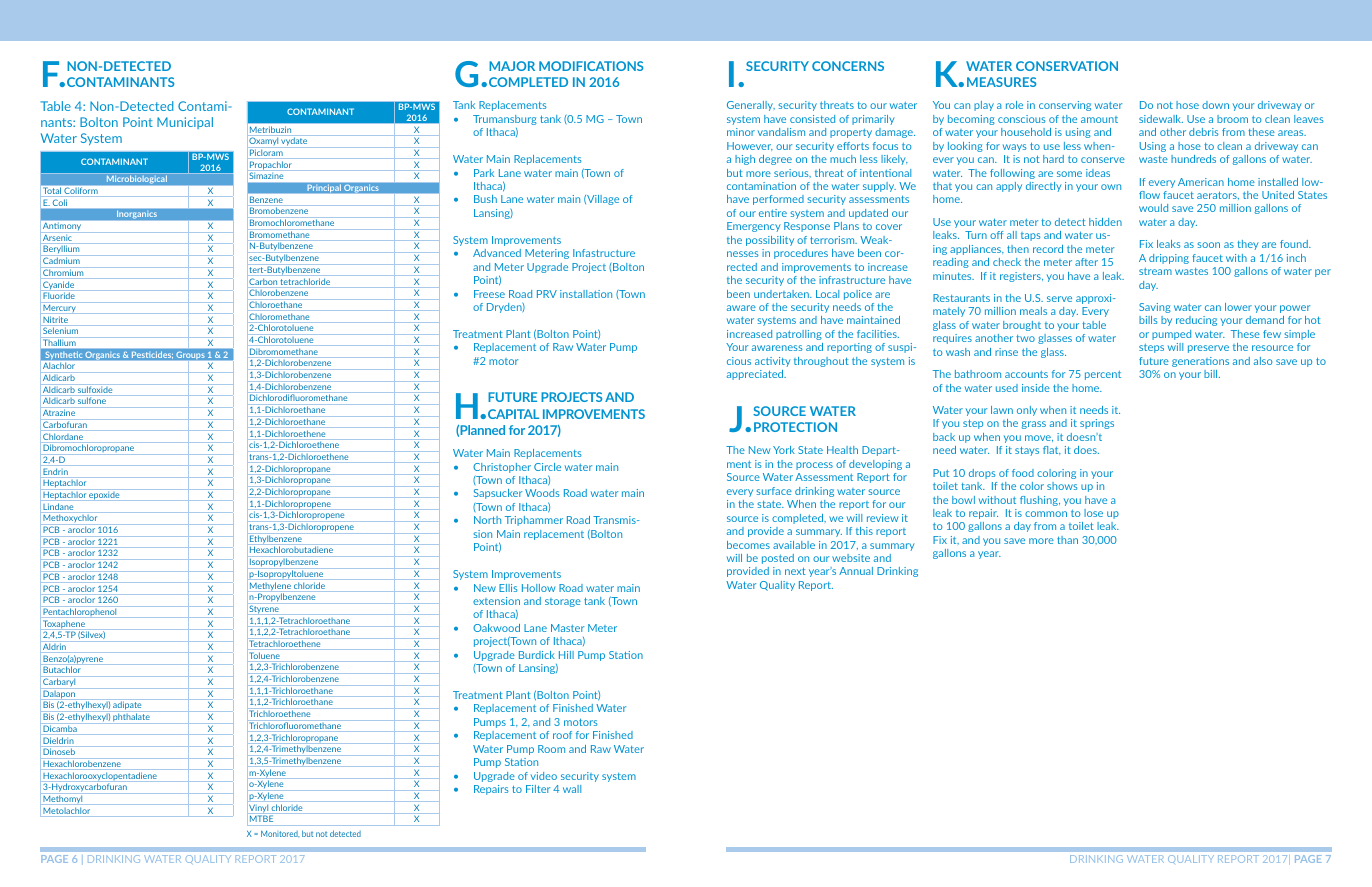 The image size is (1372, 887). Describe the element at coordinates (1097, 424) in the screenshot. I see `springs` at that location.
